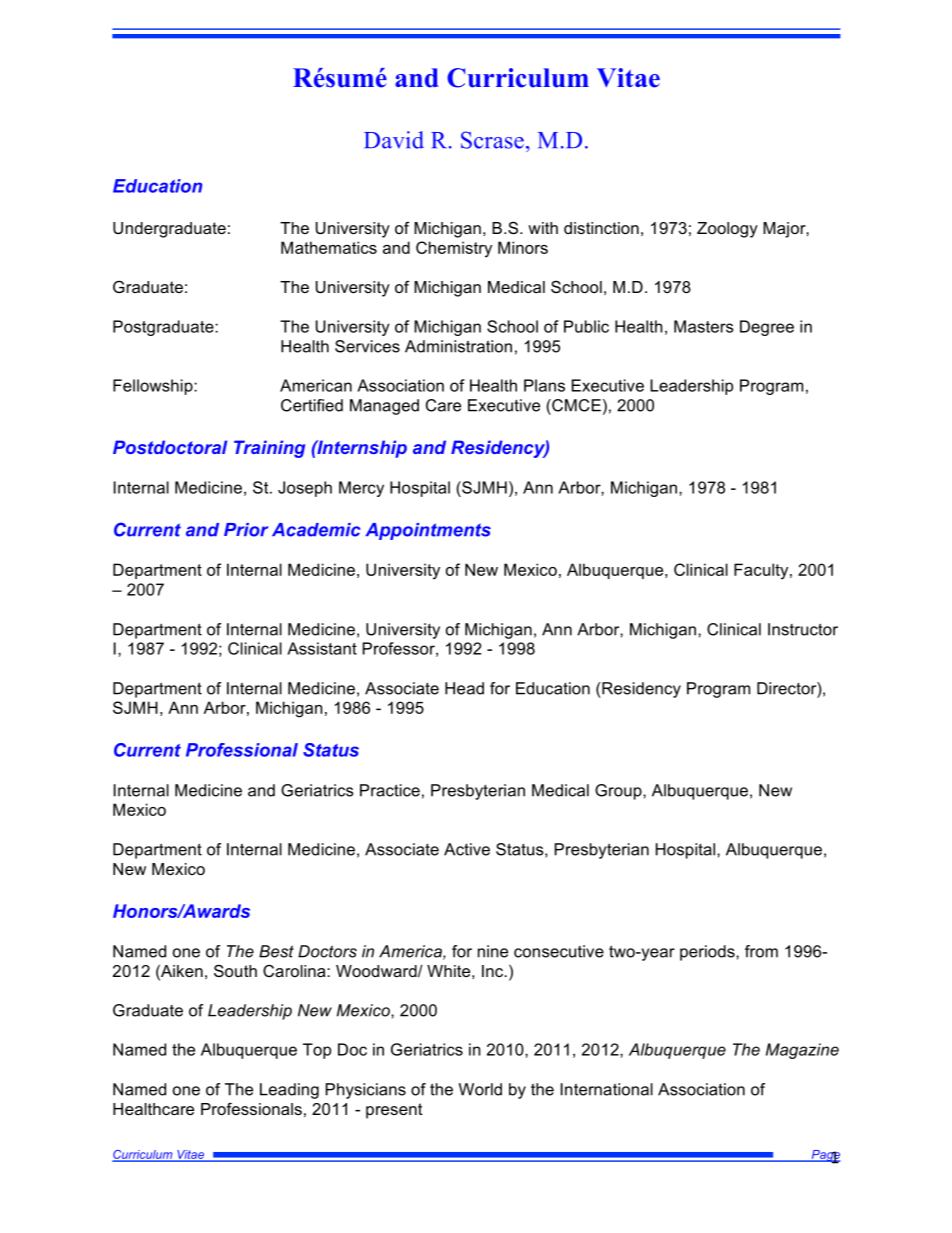  Describe the element at coordinates (727, 230) in the screenshot. I see `Zoology` at that location.
